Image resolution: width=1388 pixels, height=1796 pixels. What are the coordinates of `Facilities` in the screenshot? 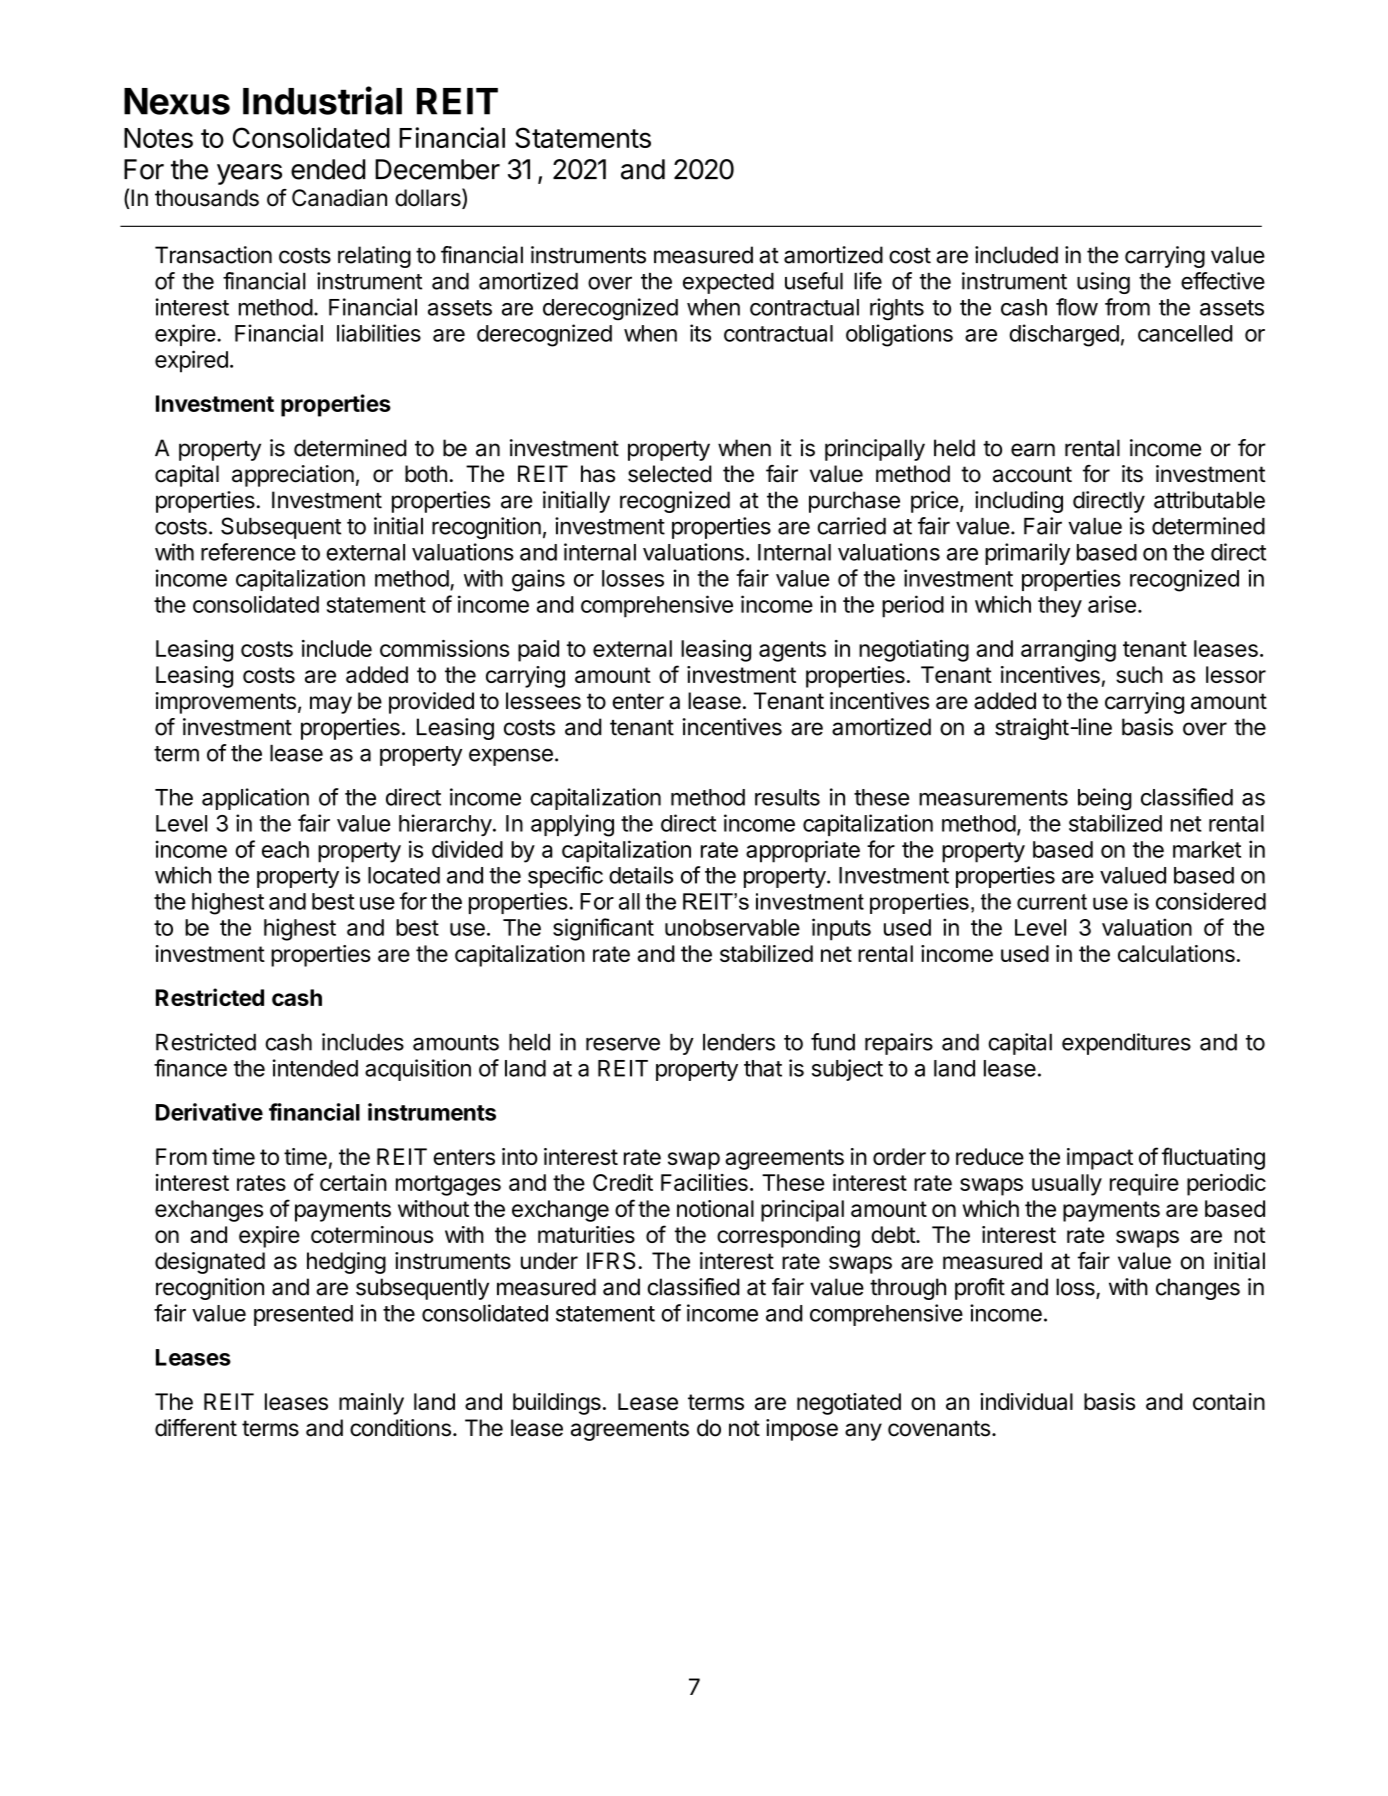 It's located at (704, 1182).
